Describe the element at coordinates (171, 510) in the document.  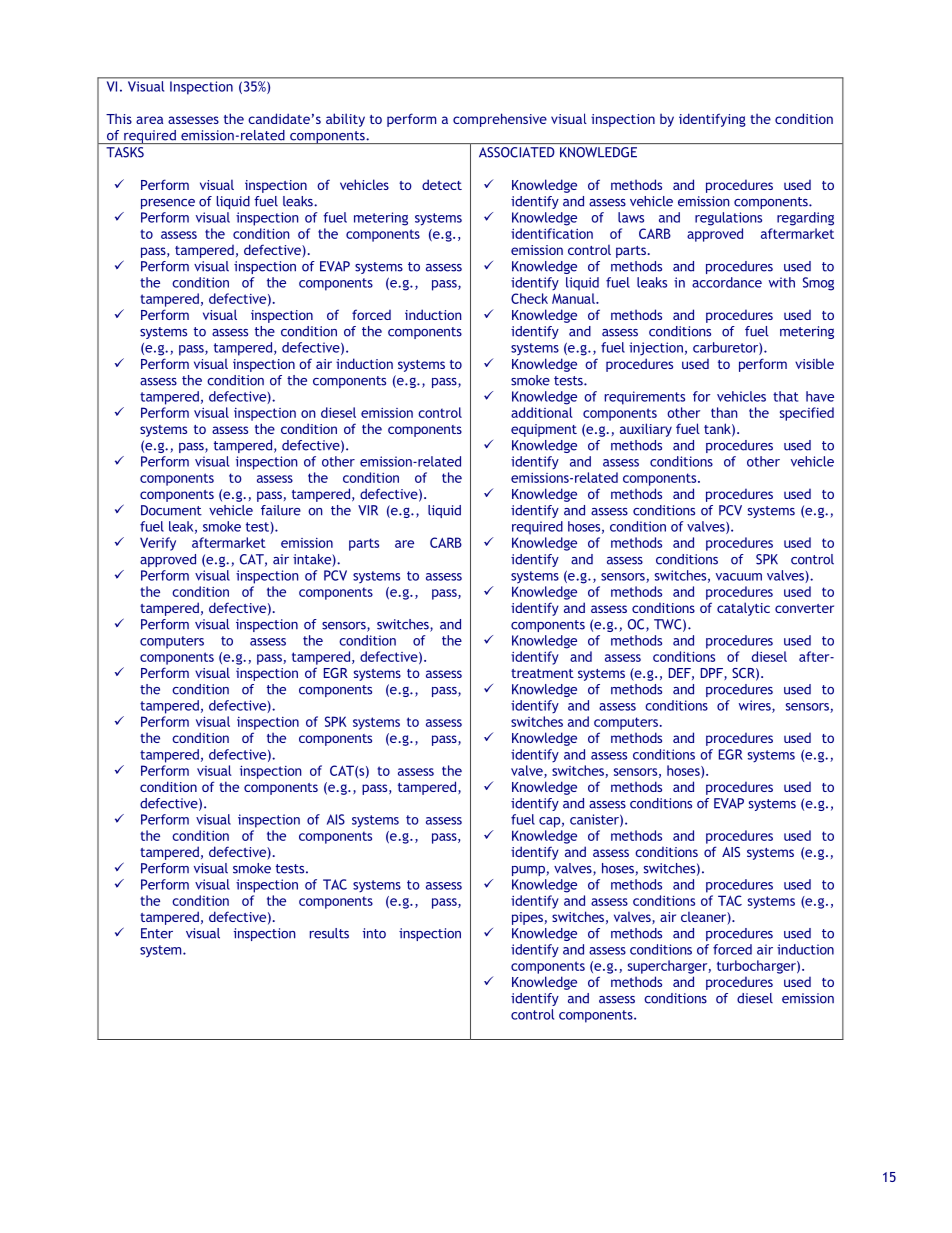
I see `Document` at that location.
